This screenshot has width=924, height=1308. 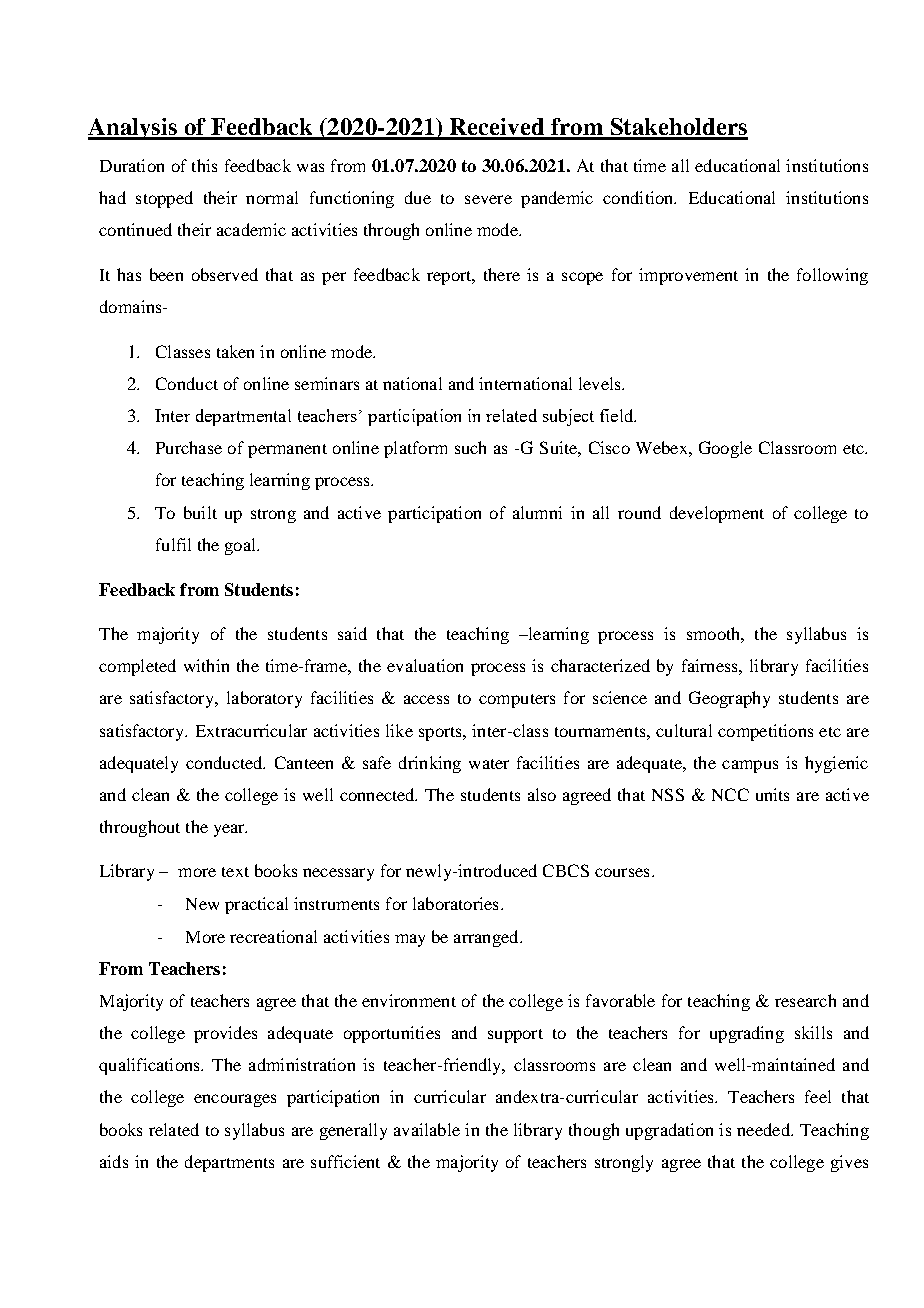 What do you see at coordinates (502, 274) in the screenshot?
I see `there` at bounding box center [502, 274].
